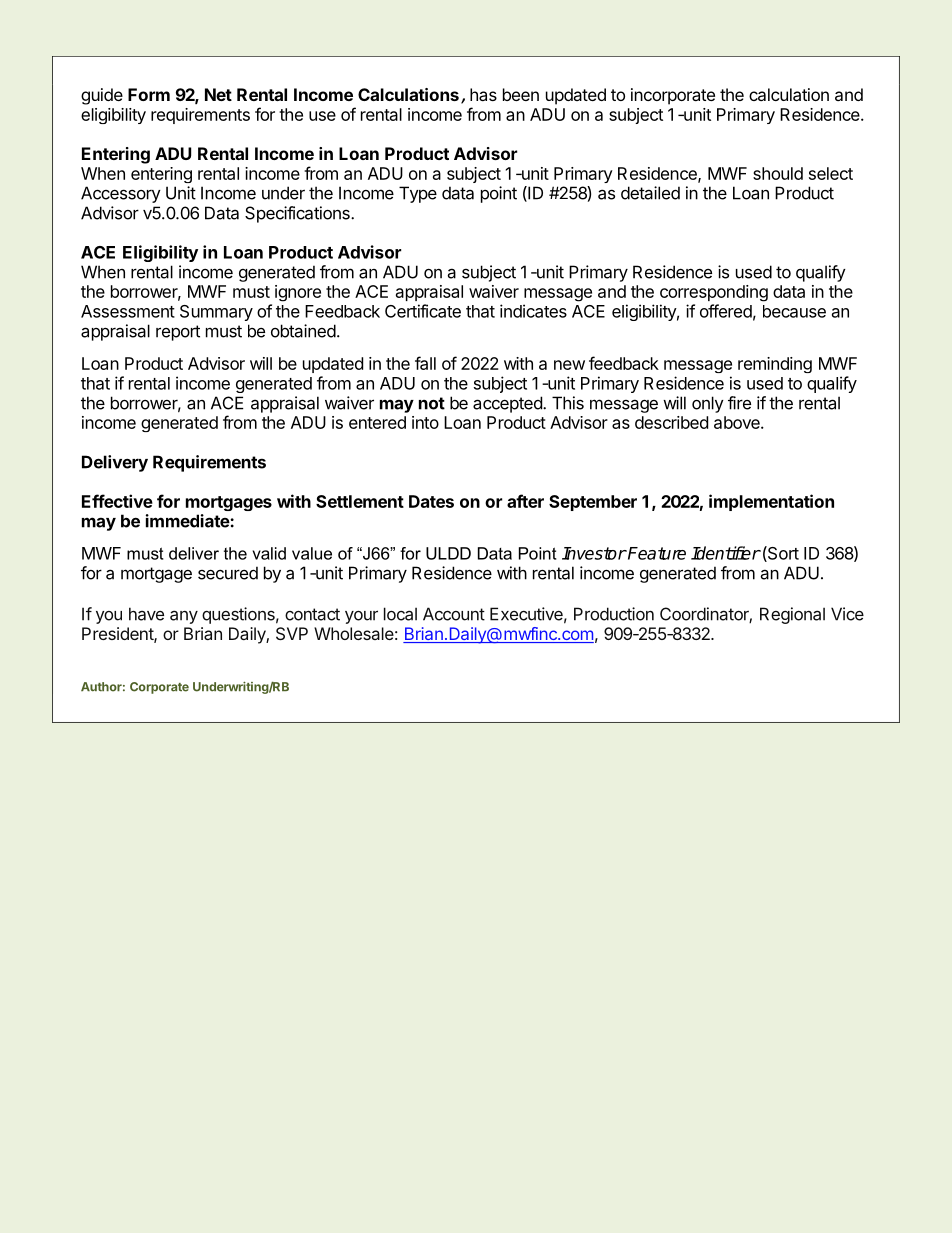 The width and height of the page is (952, 1233). What do you see at coordinates (775, 365) in the page?
I see `reminding` at bounding box center [775, 365].
